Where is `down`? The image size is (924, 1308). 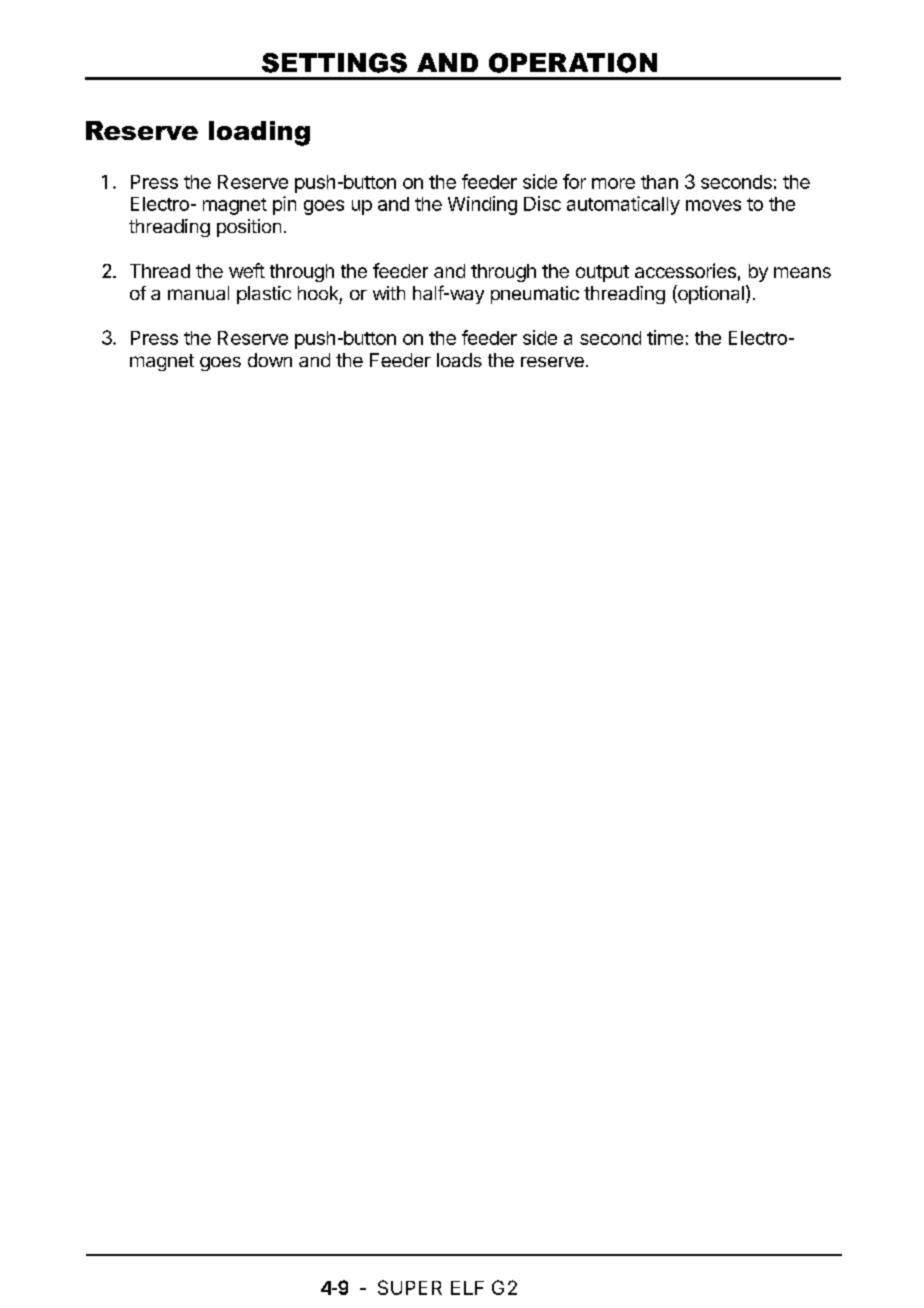
down is located at coordinates (270, 360).
